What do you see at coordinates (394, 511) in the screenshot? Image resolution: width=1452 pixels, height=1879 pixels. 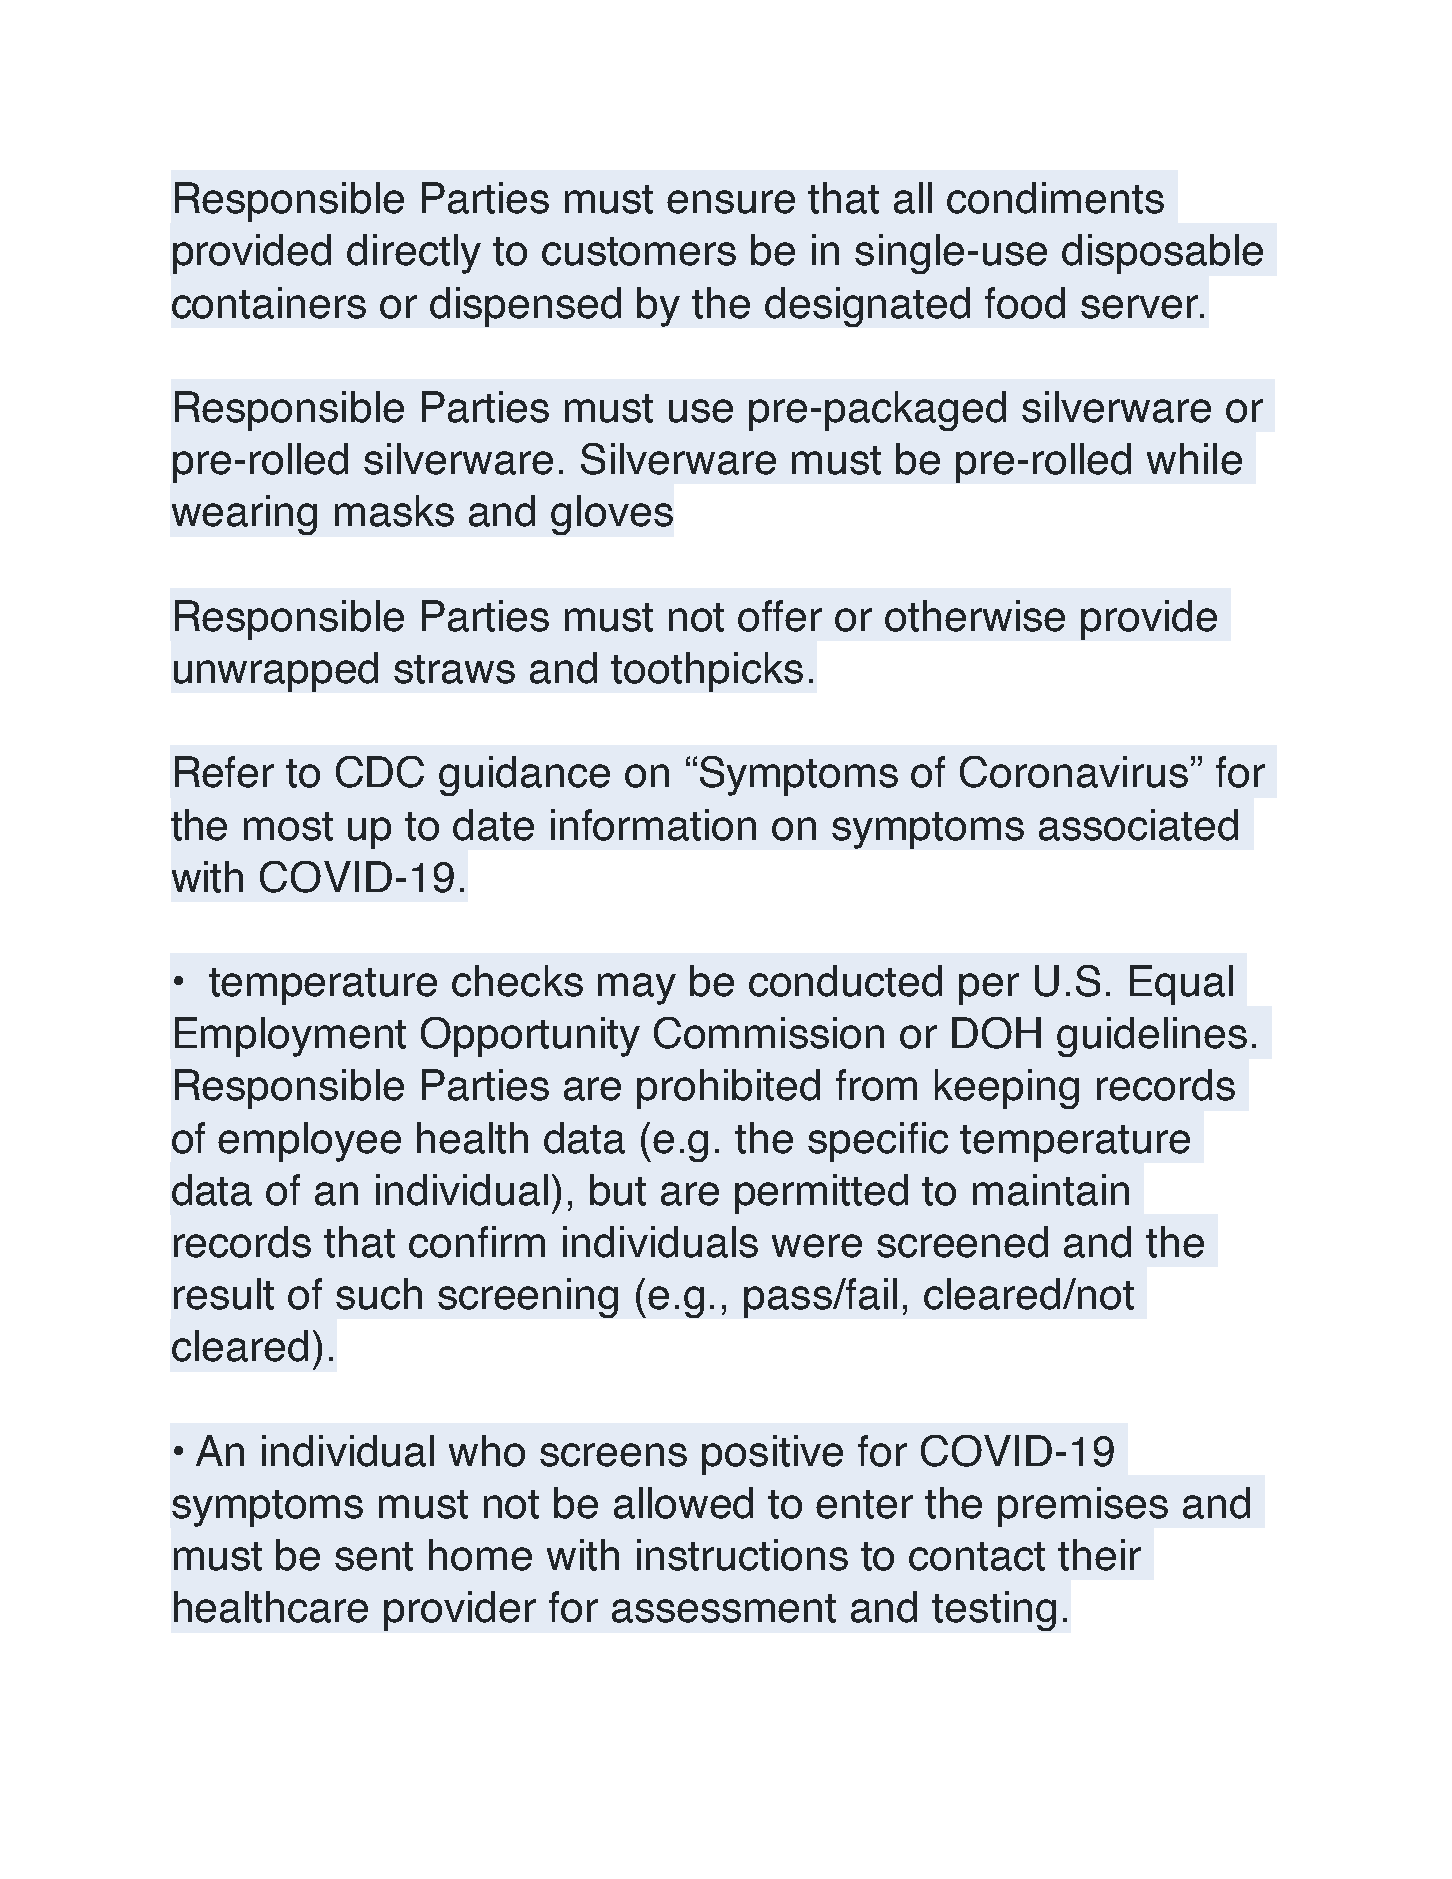 I see `masks` at bounding box center [394, 511].
